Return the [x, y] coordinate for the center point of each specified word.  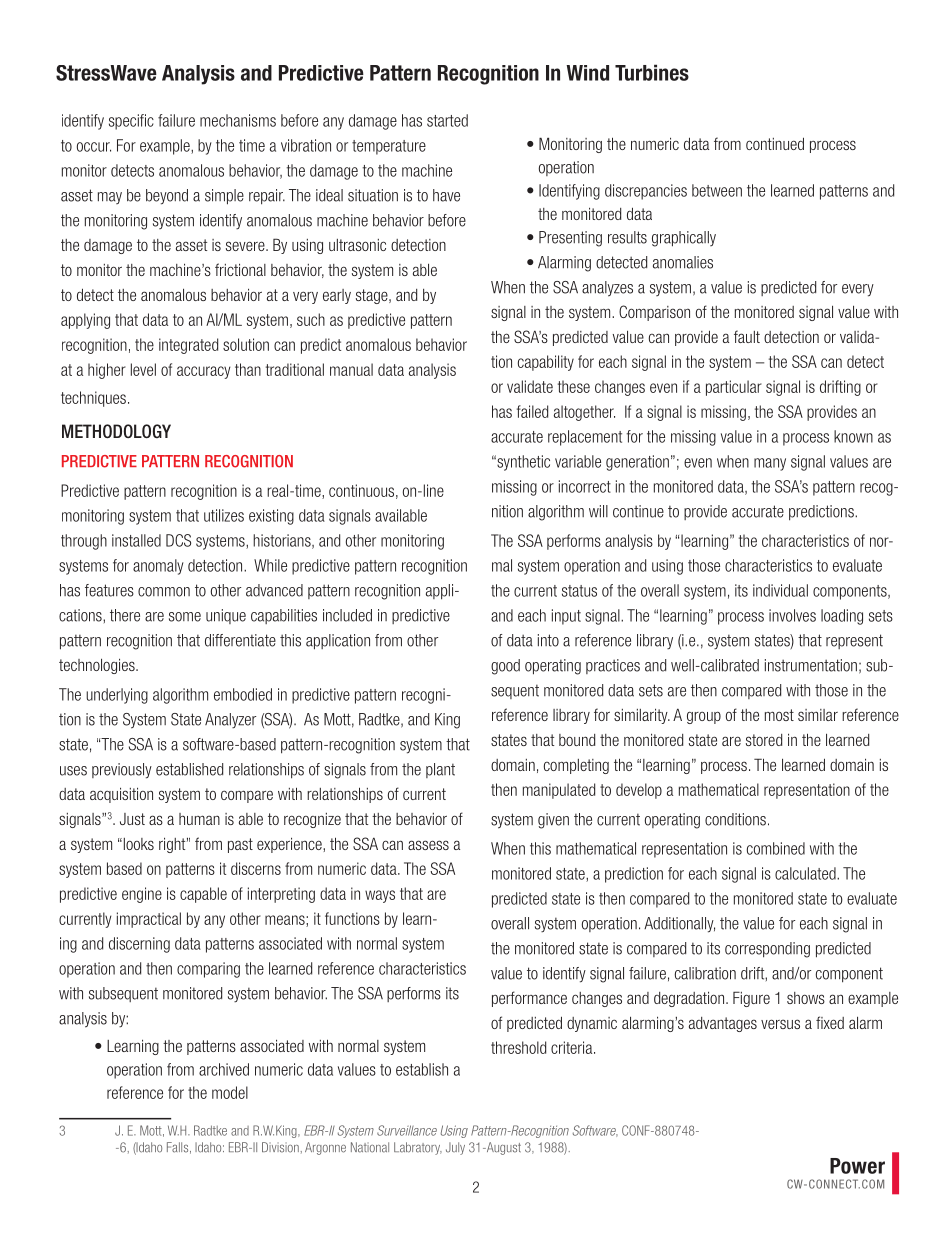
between [717, 190]
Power [857, 1166]
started [447, 120]
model [230, 1092]
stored [764, 740]
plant [440, 770]
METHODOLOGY [116, 431]
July [455, 1148]
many [770, 464]
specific [131, 122]
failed [532, 411]
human [199, 819]
